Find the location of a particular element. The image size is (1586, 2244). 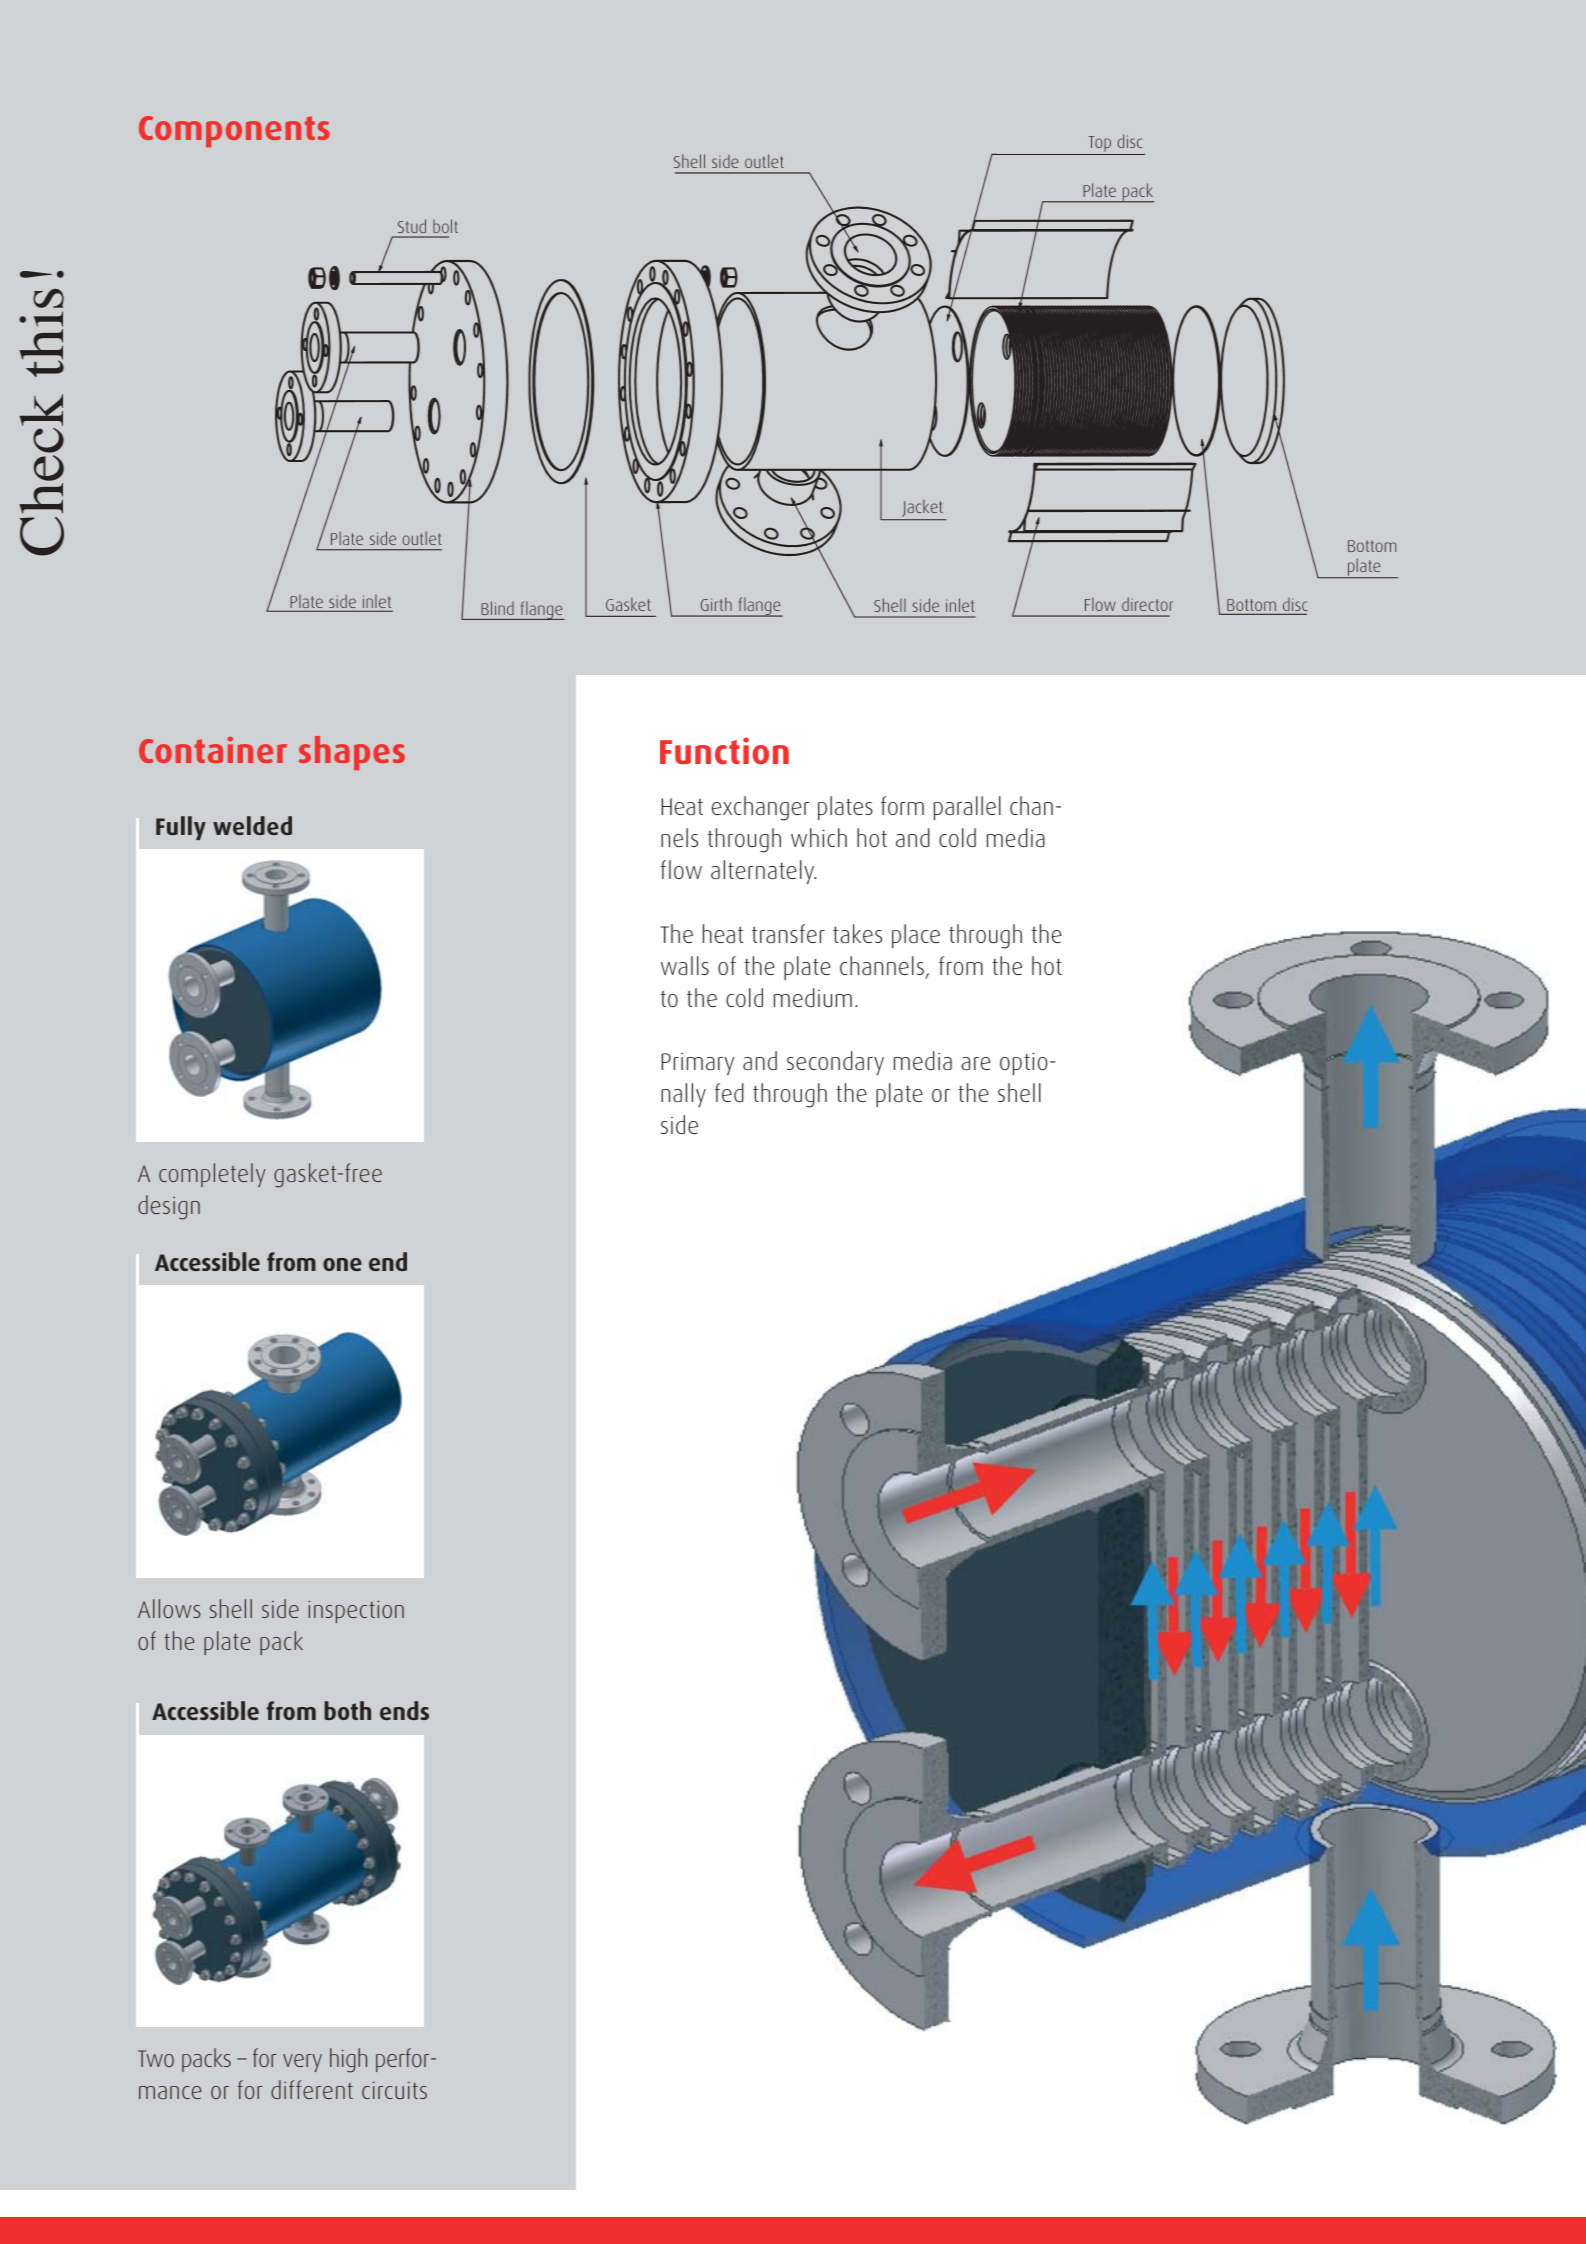

Top is located at coordinates (1099, 144).
